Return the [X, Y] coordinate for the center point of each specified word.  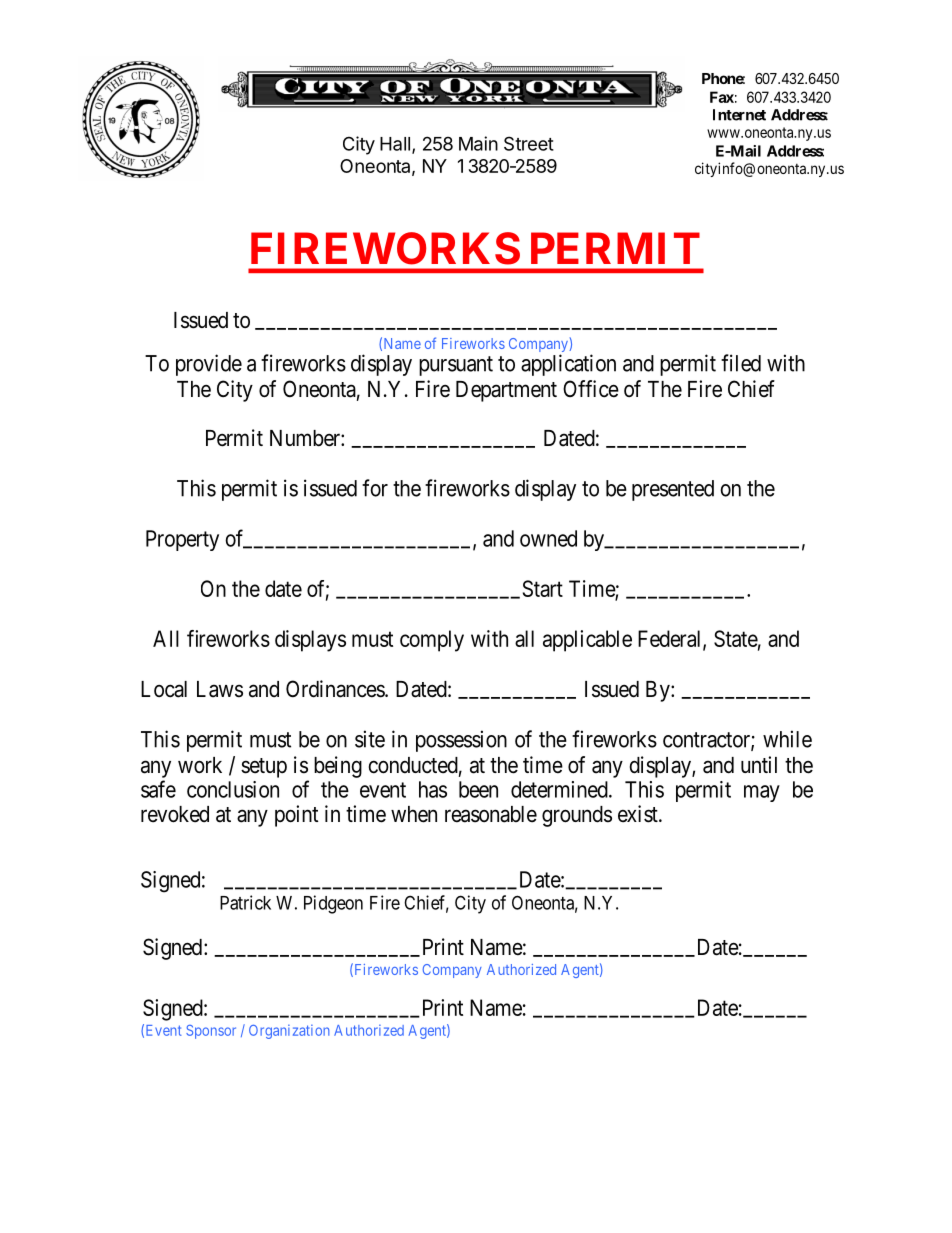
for [375, 488]
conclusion [233, 789]
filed [741, 363]
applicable [587, 641]
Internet [739, 115]
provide [209, 365]
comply [432, 641]
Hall [395, 144]
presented [673, 490]
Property [182, 540]
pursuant [456, 366]
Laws [220, 689]
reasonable [491, 814]
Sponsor [211, 1032]
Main [478, 143]
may [762, 793]
